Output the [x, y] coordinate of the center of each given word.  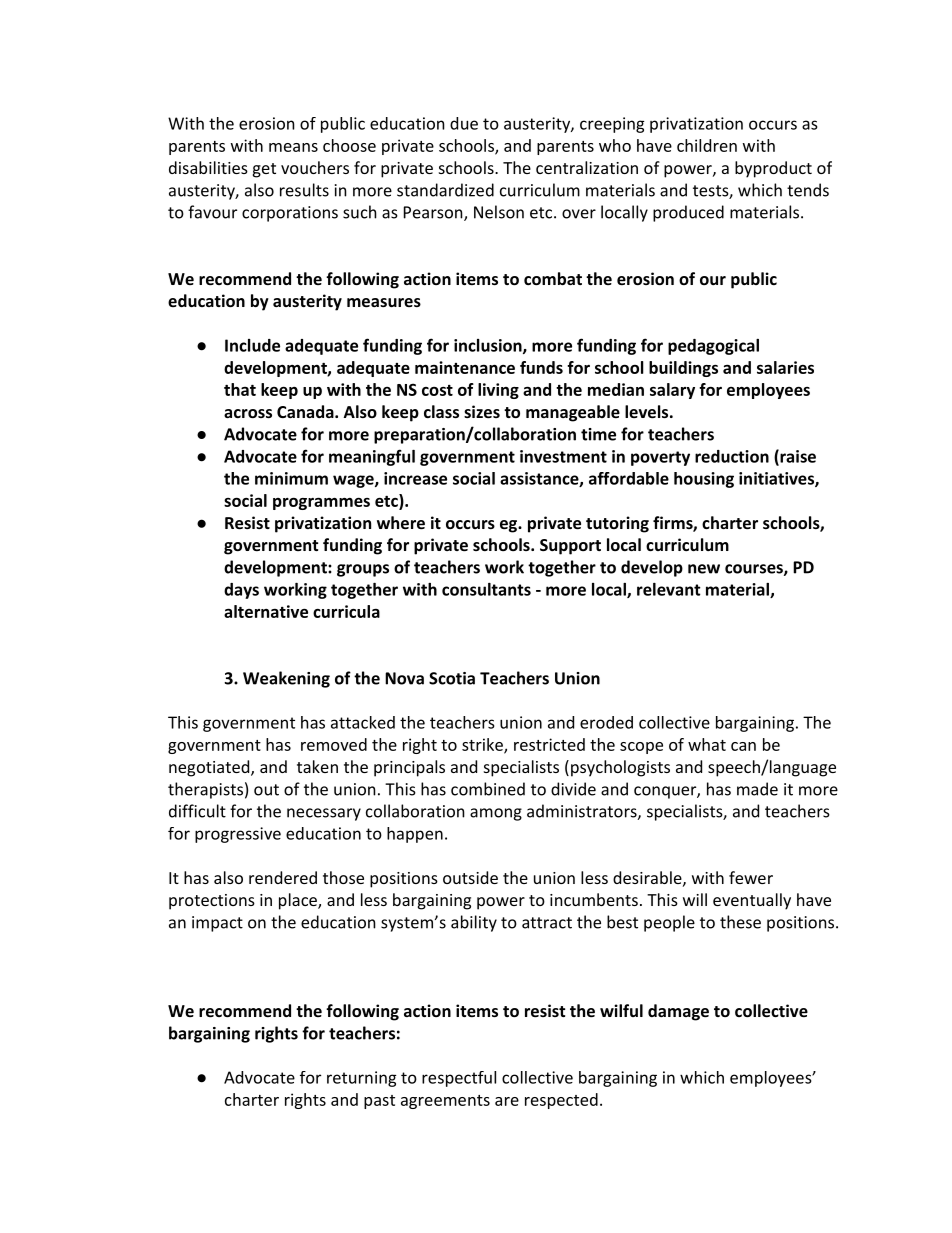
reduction [732, 456]
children [707, 145]
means [293, 147]
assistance [540, 479]
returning [362, 1079]
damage [678, 1012]
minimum [291, 478]
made [757, 789]
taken [317, 766]
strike [483, 745]
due [464, 123]
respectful [459, 1079]
